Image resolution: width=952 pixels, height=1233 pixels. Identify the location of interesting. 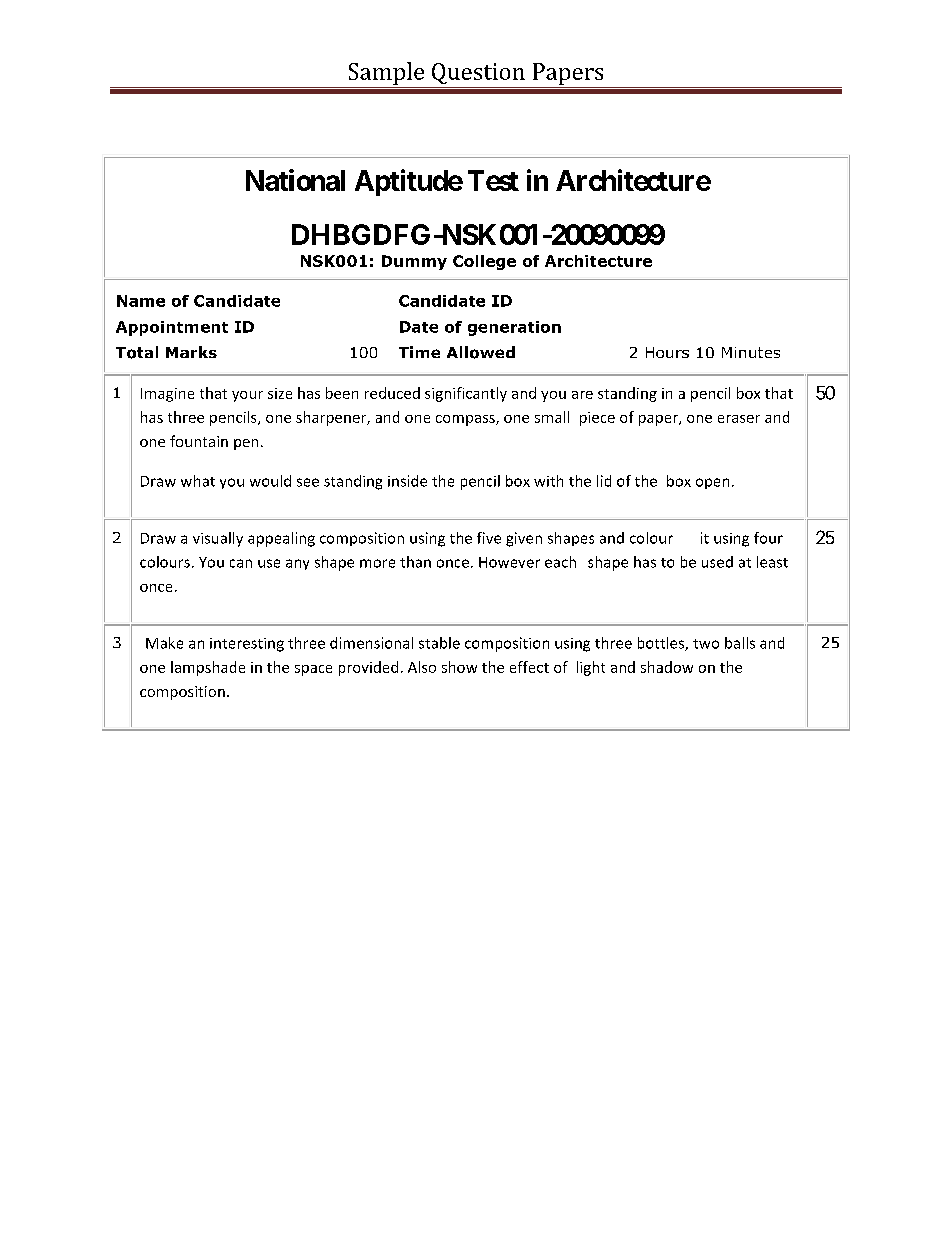
(247, 645).
